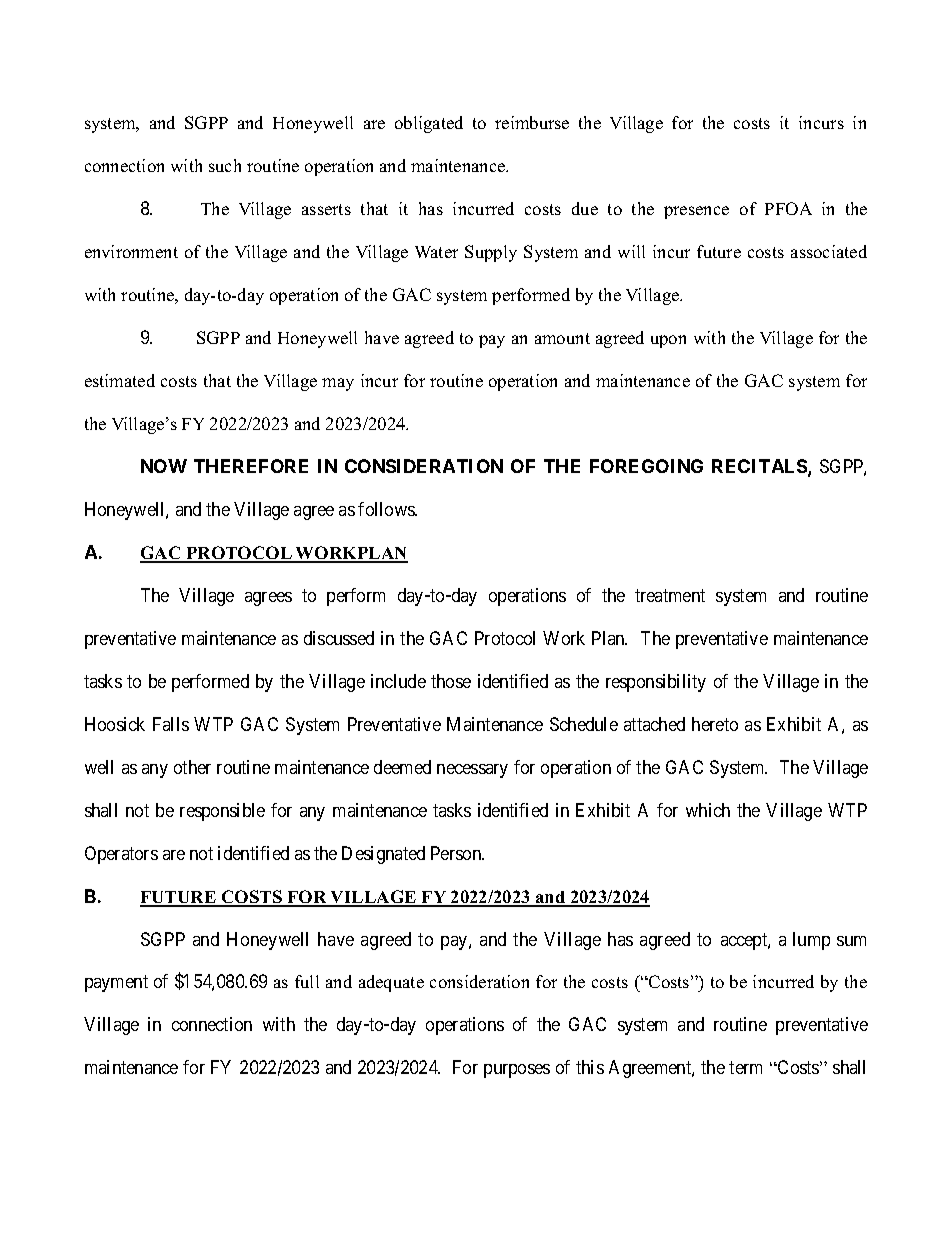 The width and height of the screenshot is (952, 1233). I want to click on PFOA, so click(788, 208).
